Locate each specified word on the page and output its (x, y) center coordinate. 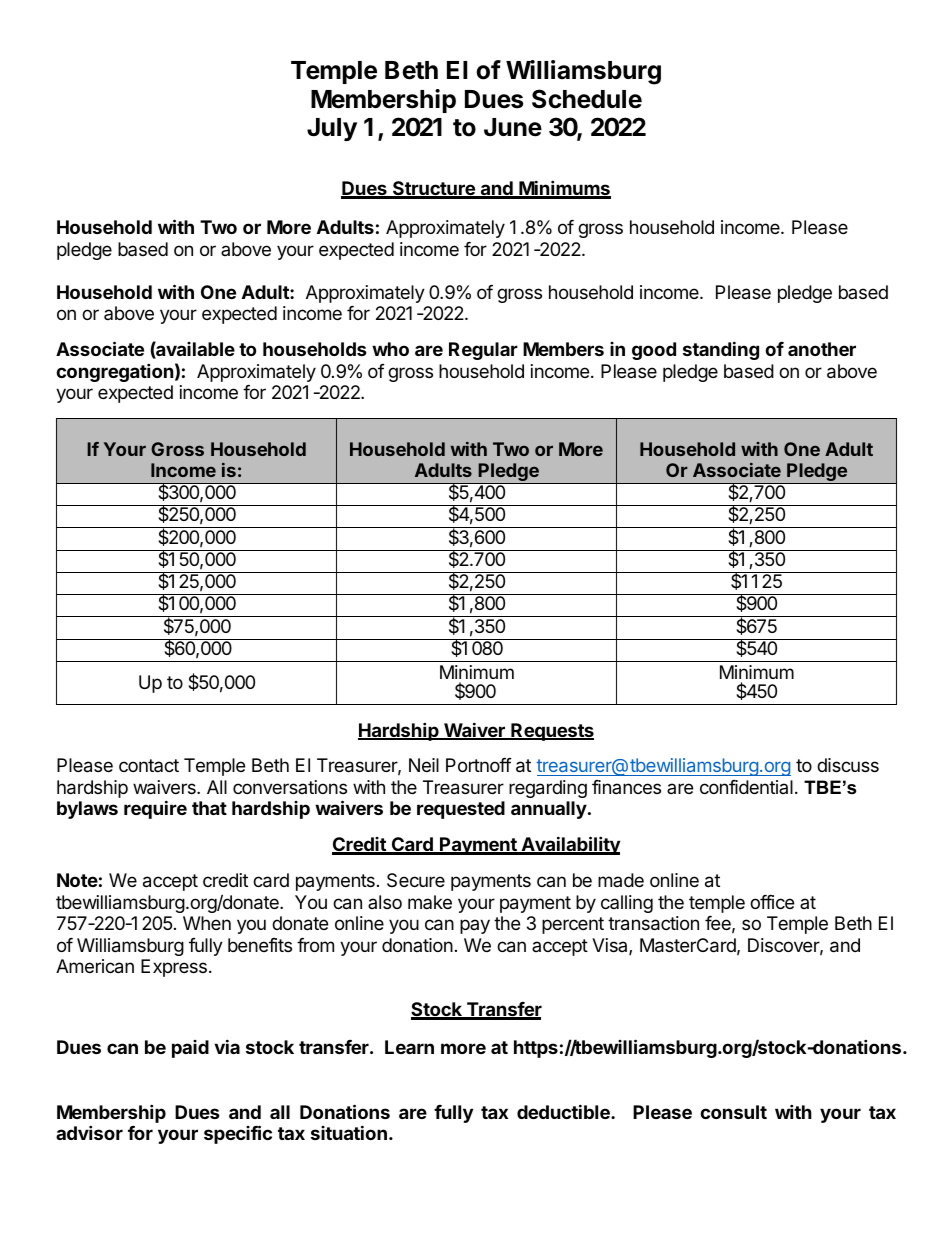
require (155, 809)
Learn (409, 1047)
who (390, 349)
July (332, 129)
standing (721, 350)
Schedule (587, 99)
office (772, 902)
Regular (483, 351)
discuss (848, 765)
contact (149, 765)
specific (238, 1134)
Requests (551, 732)
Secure (416, 880)
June (513, 127)
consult (733, 1112)
